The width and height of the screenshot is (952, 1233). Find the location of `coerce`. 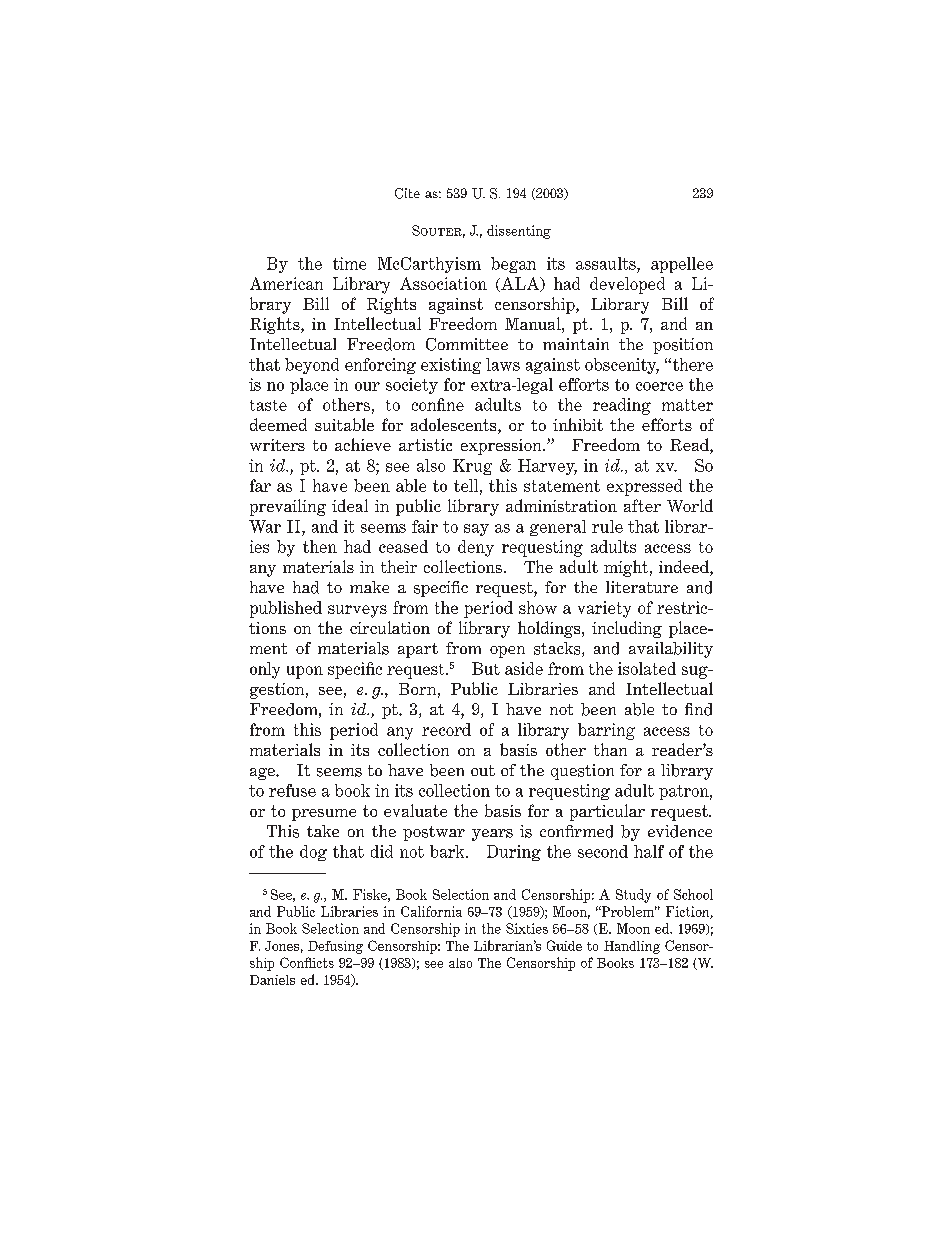

coerce is located at coordinates (659, 386).
